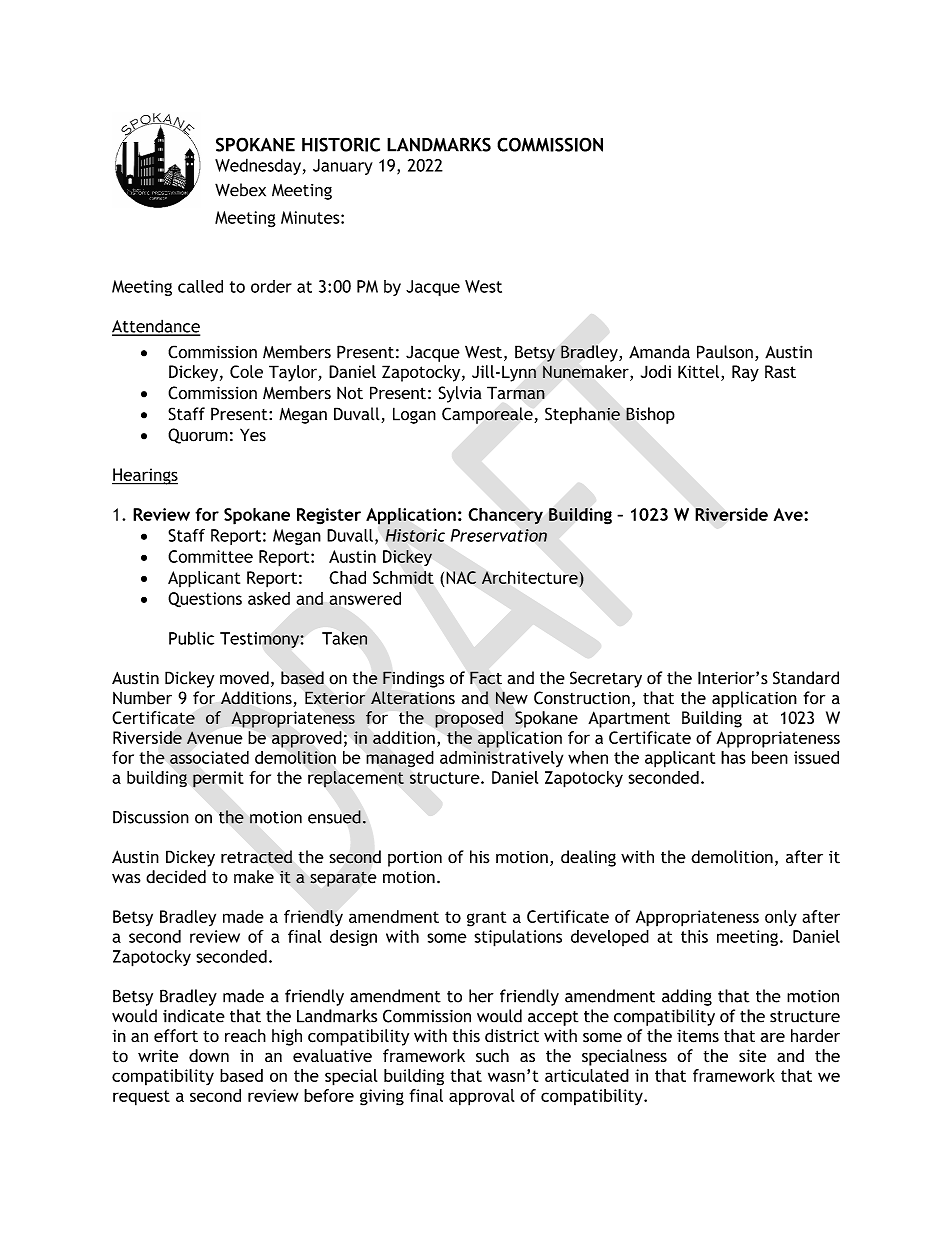  I want to click on down, so click(209, 1056).
